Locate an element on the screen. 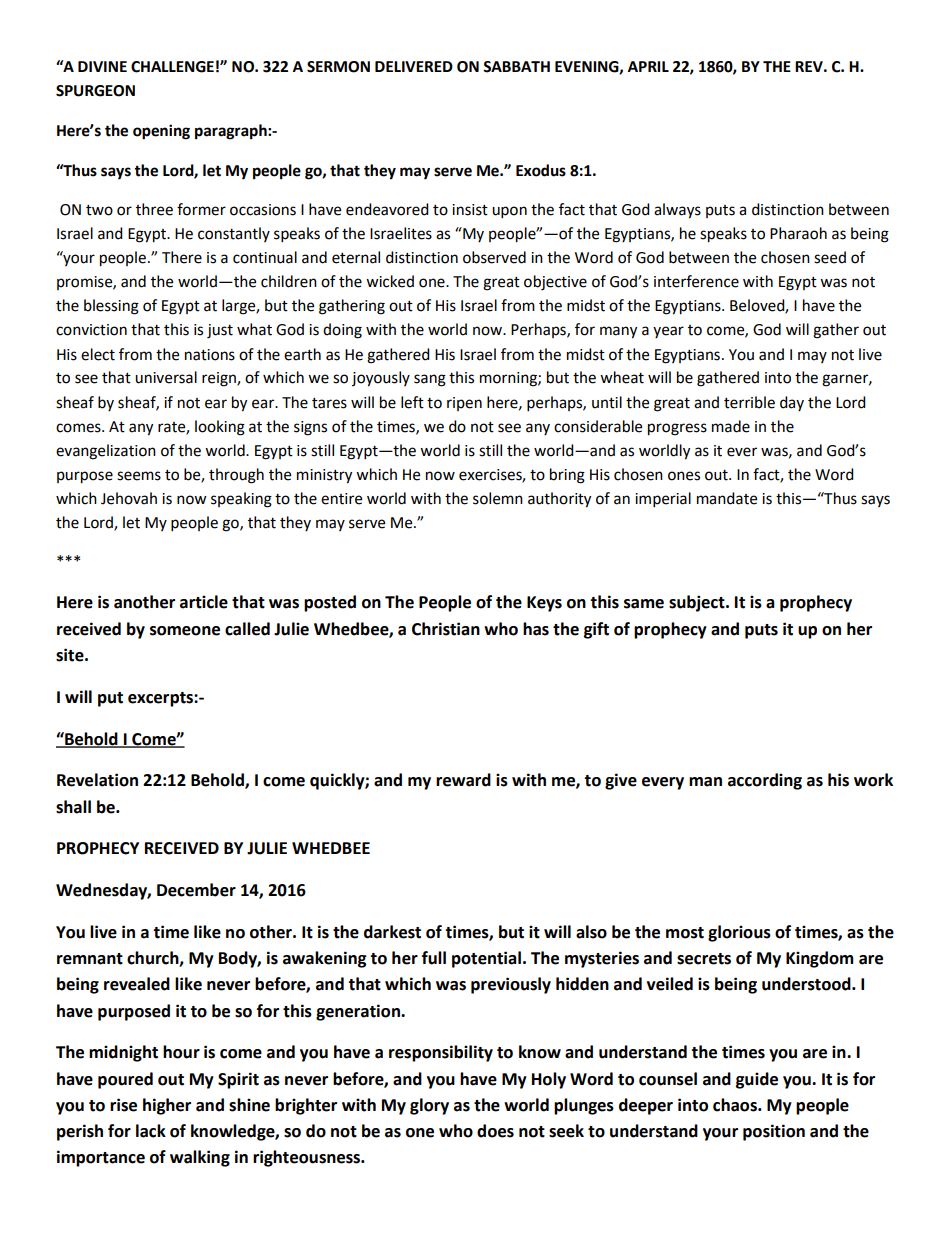  APRIL is located at coordinates (648, 66).
